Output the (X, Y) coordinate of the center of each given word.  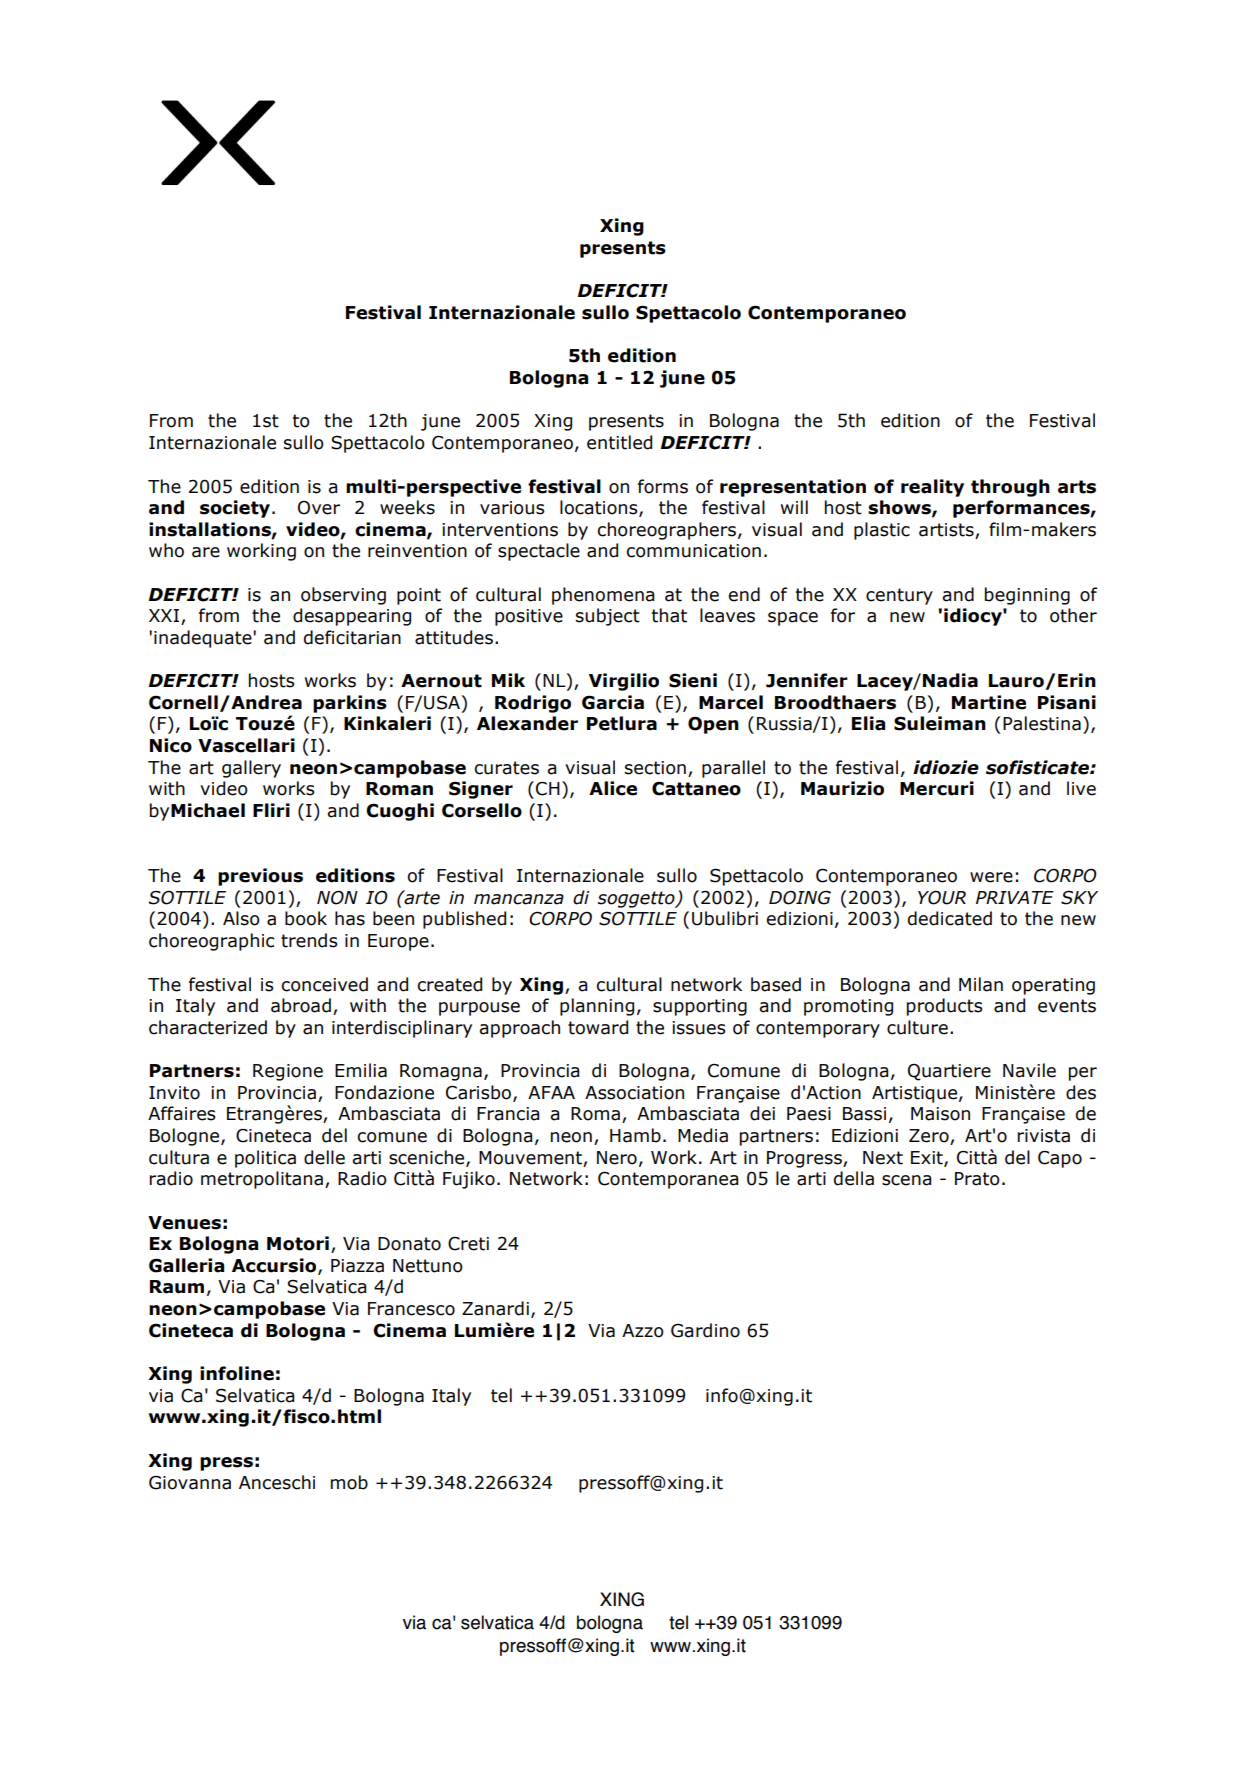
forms (663, 486)
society (235, 509)
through (1010, 488)
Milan (981, 984)
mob (349, 1482)
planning (597, 1007)
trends (309, 940)
